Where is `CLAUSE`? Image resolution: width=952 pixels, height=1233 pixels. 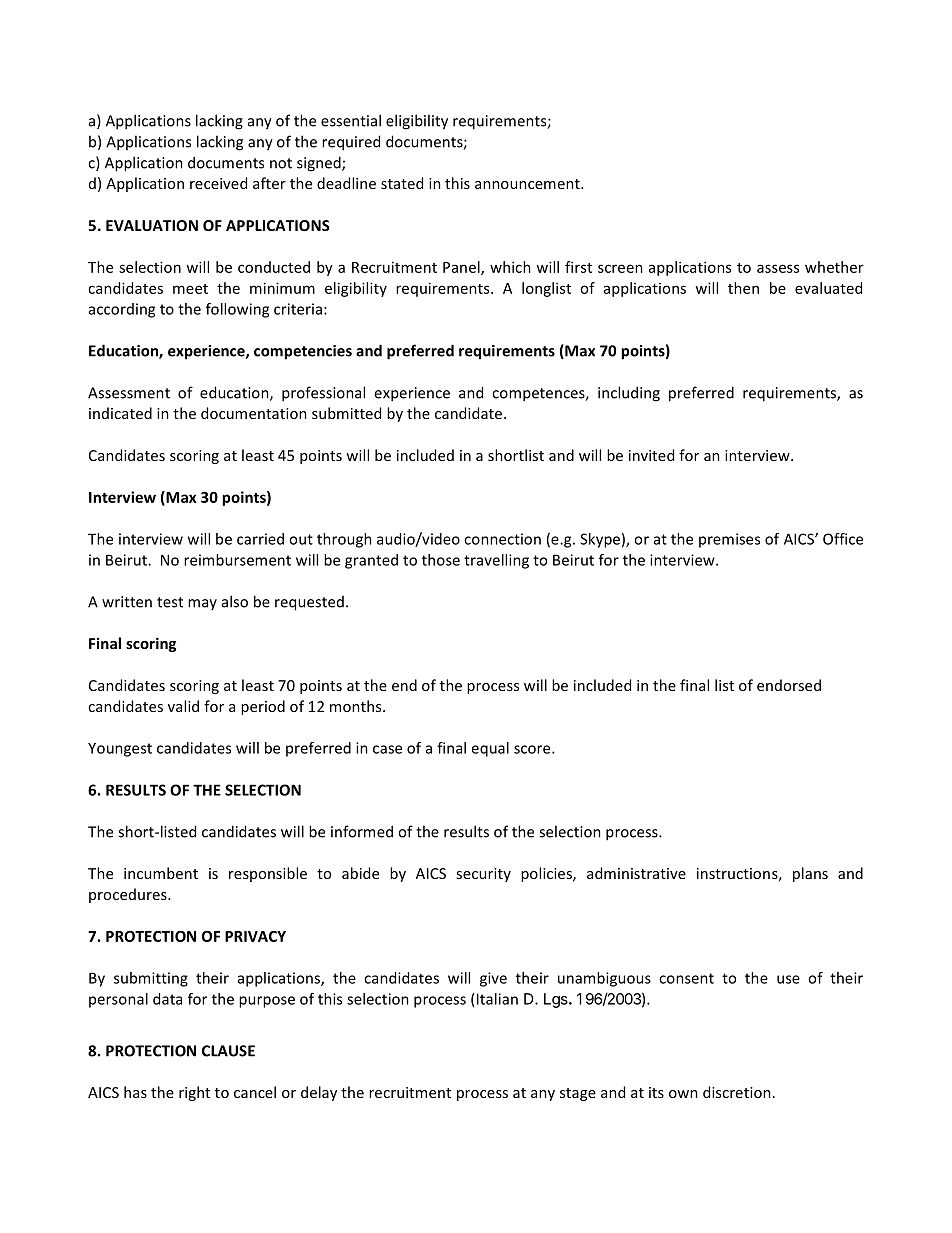 CLAUSE is located at coordinates (228, 1051).
